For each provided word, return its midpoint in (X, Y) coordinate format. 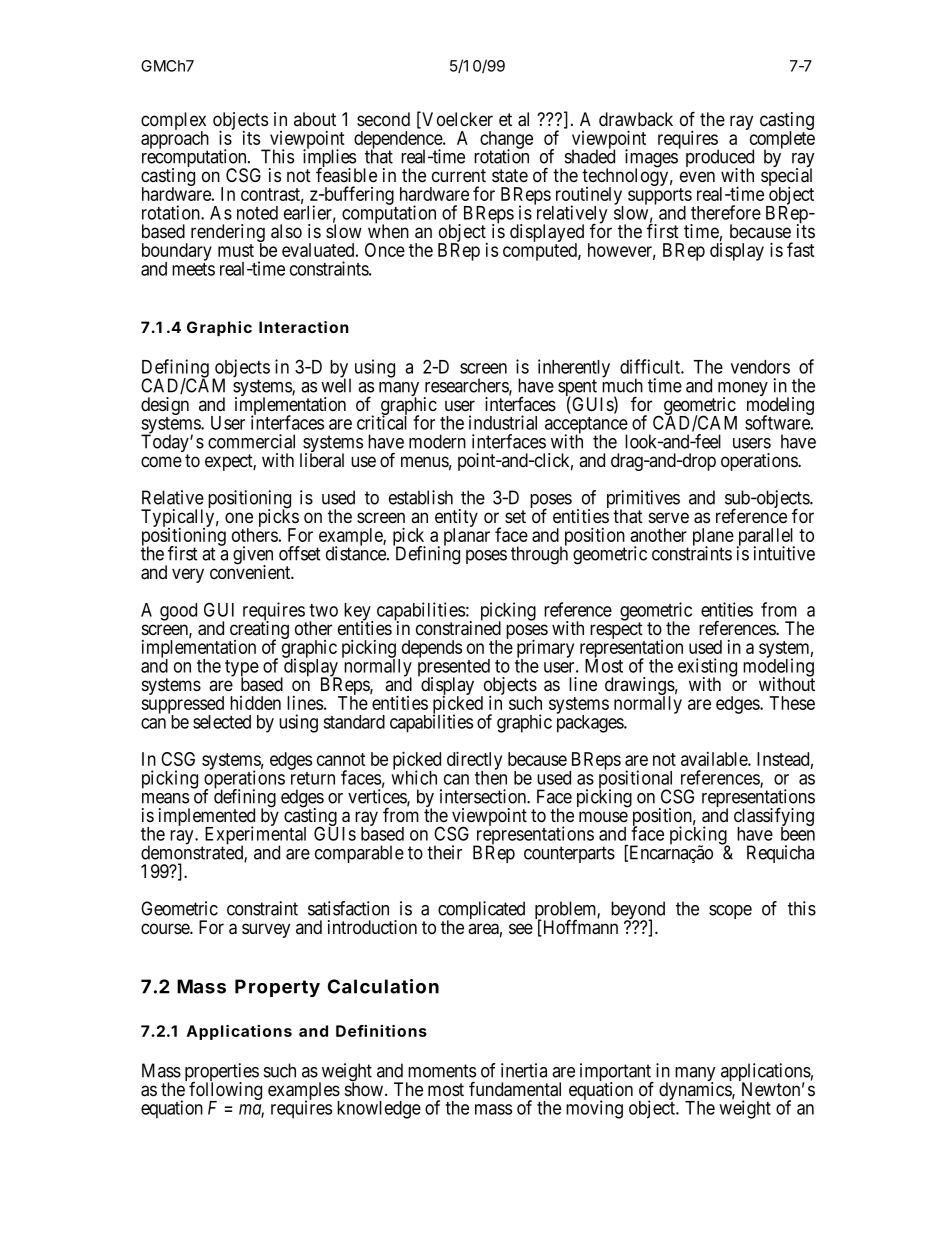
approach (175, 141)
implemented (207, 818)
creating (259, 631)
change (506, 141)
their (444, 852)
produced (720, 159)
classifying (774, 818)
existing (707, 668)
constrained (458, 628)
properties (222, 1073)
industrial (503, 422)
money (743, 390)
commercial (251, 441)
